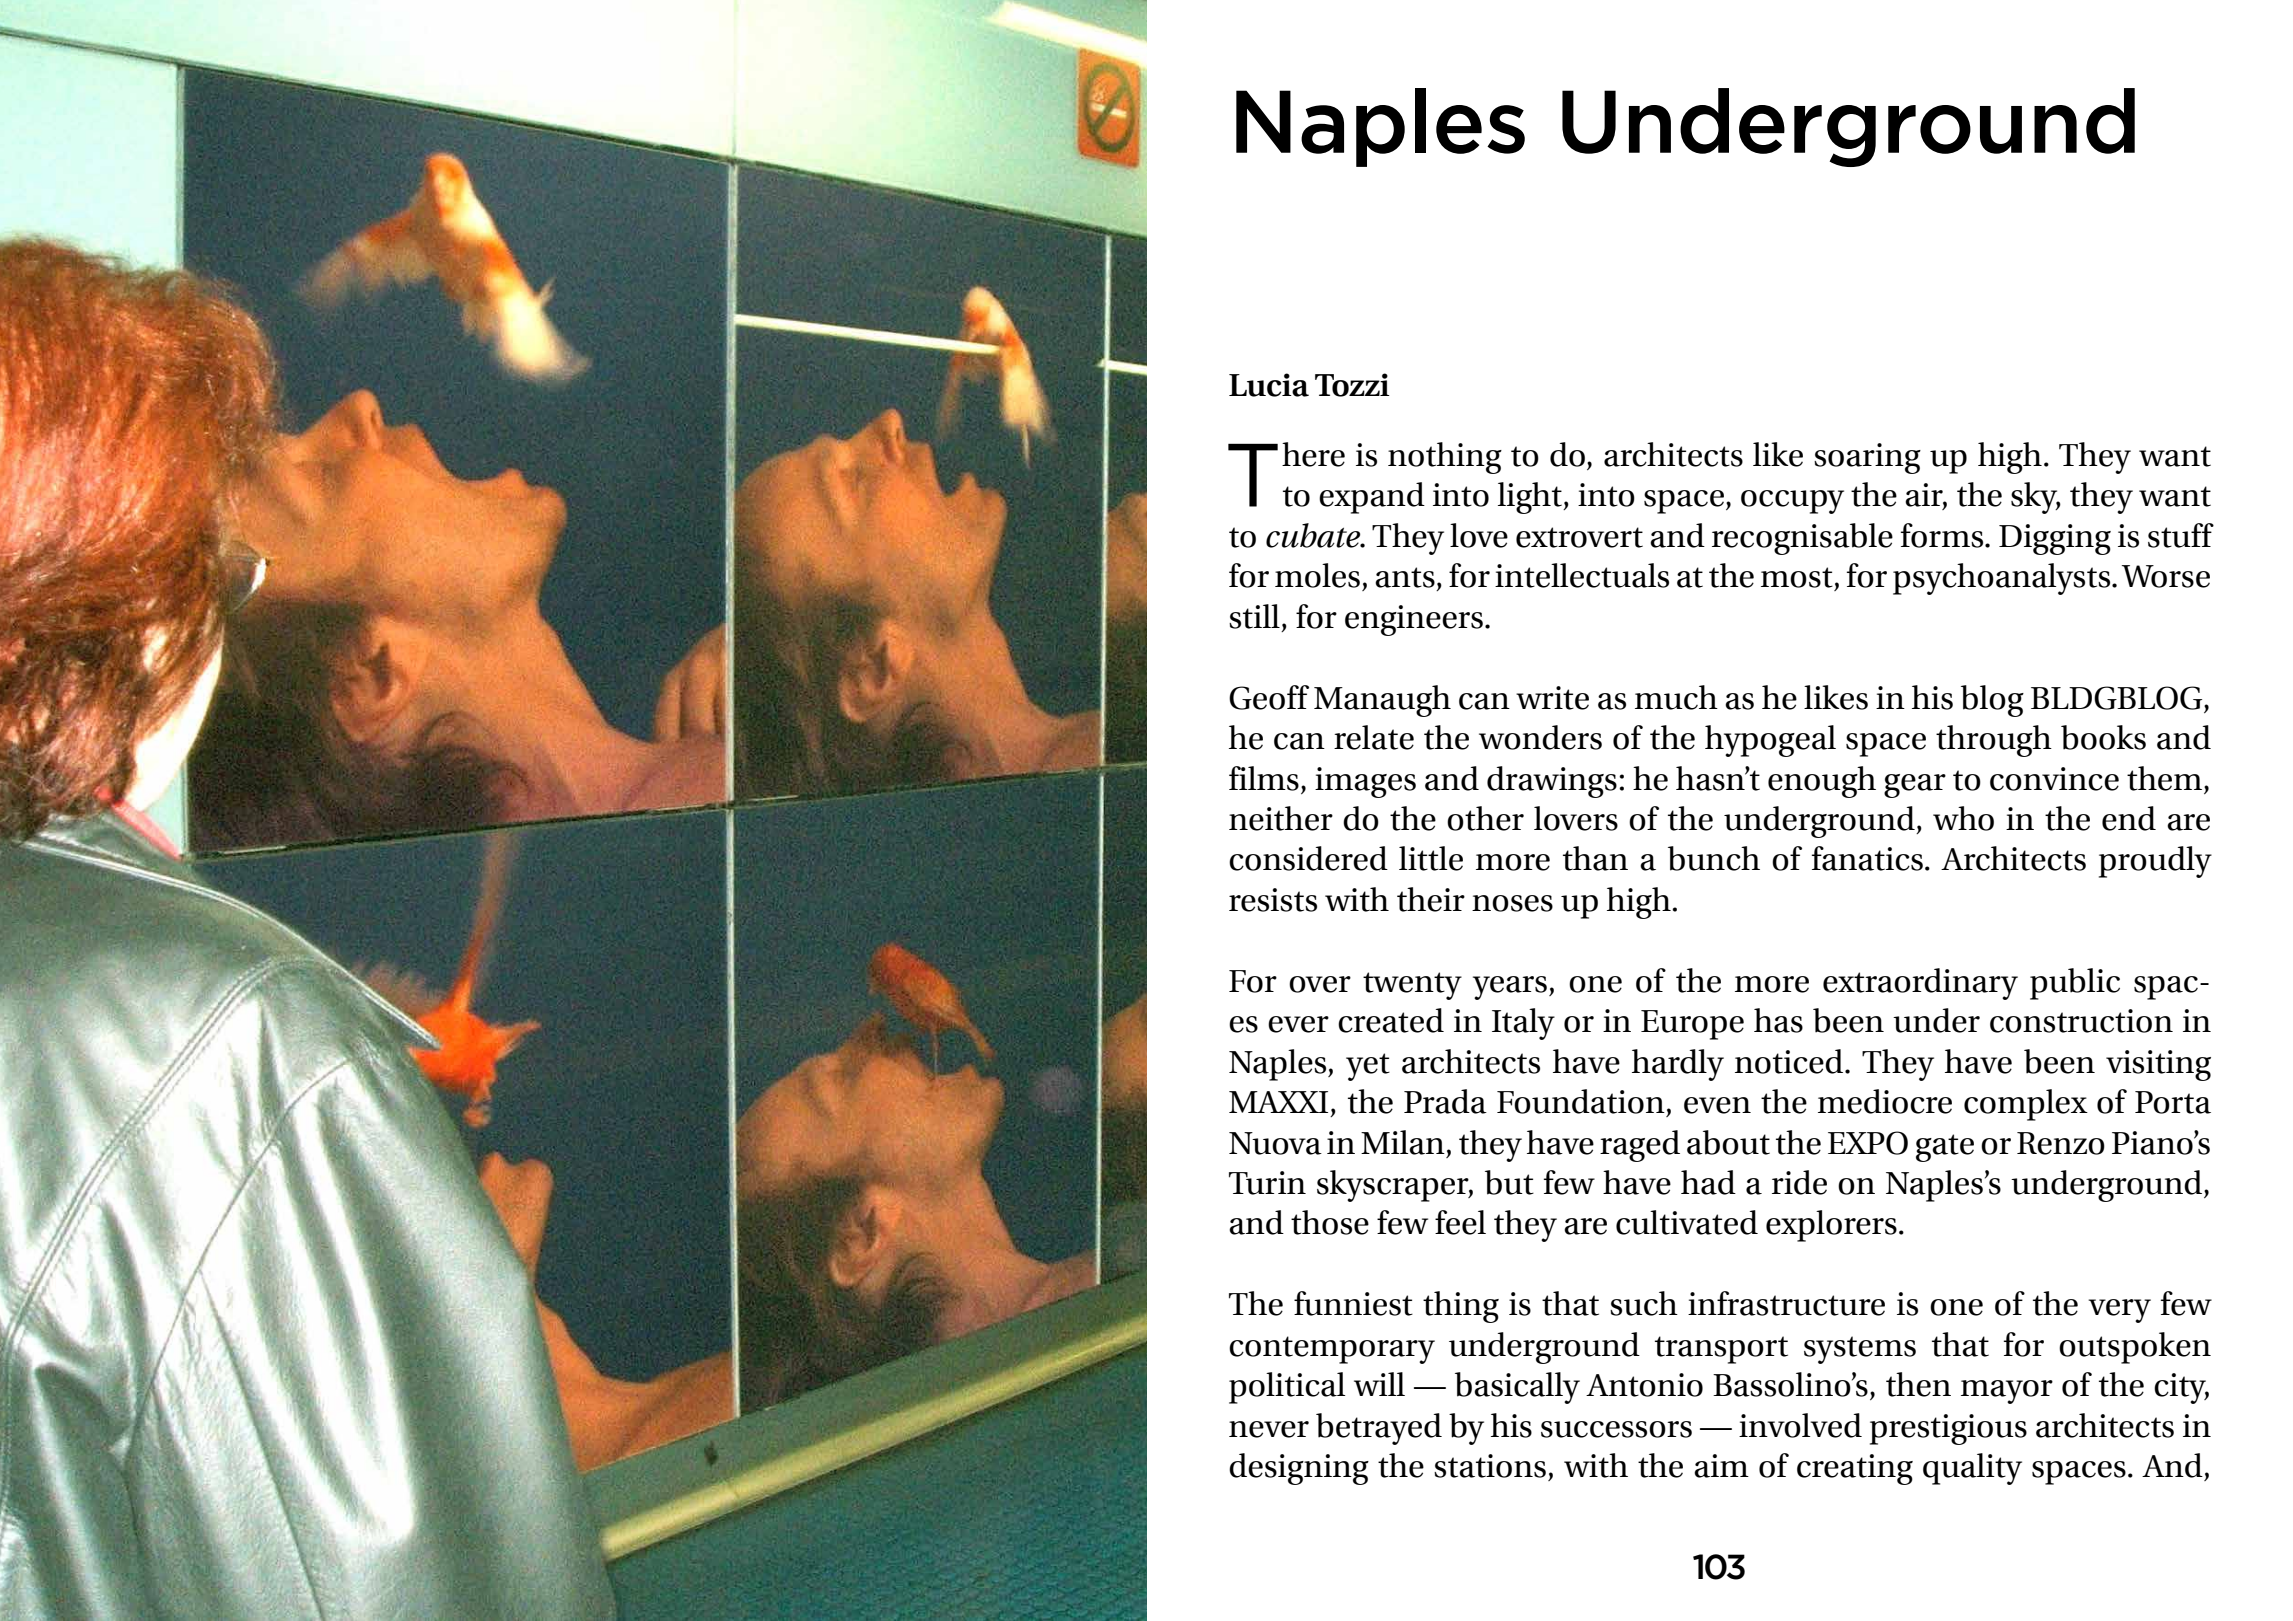 This image has height=1621, width=2293. What do you see at coordinates (1721, 1466) in the image?
I see `aim` at bounding box center [1721, 1466].
